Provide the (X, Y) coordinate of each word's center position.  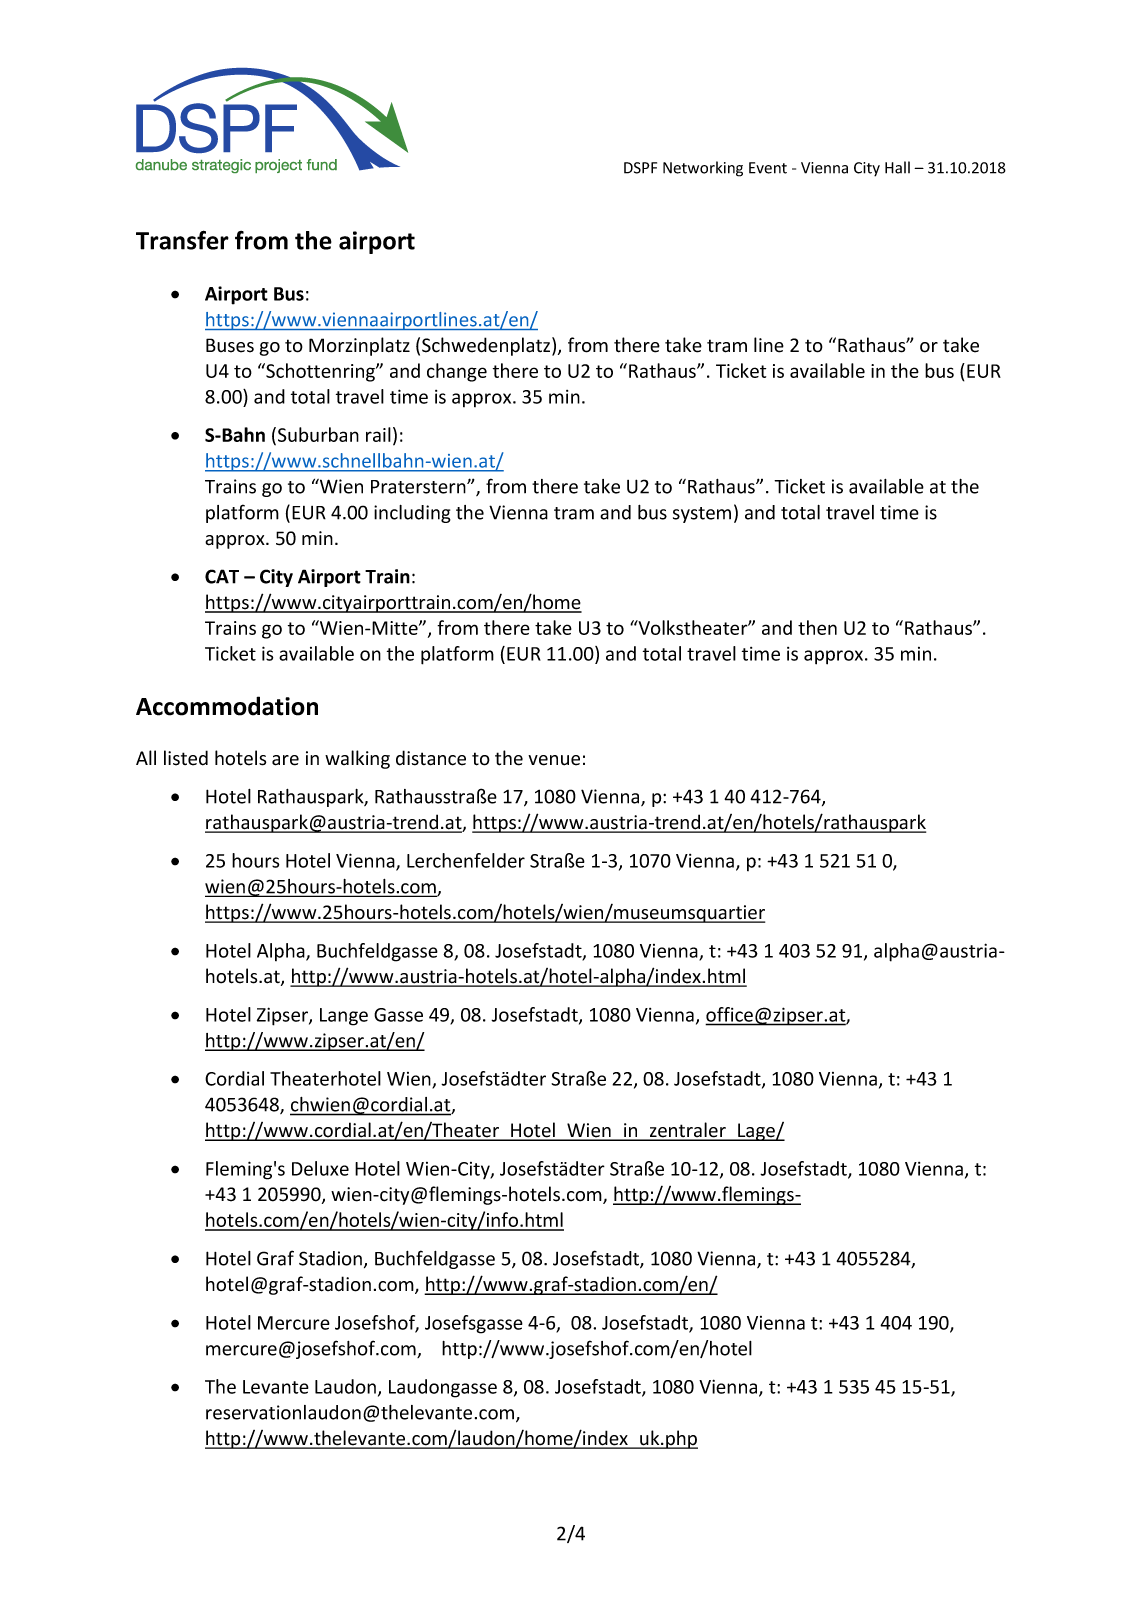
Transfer (182, 240)
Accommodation (227, 706)
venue (554, 760)
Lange (344, 1017)
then (817, 627)
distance (431, 758)
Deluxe (320, 1168)
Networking (703, 169)
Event (768, 168)
